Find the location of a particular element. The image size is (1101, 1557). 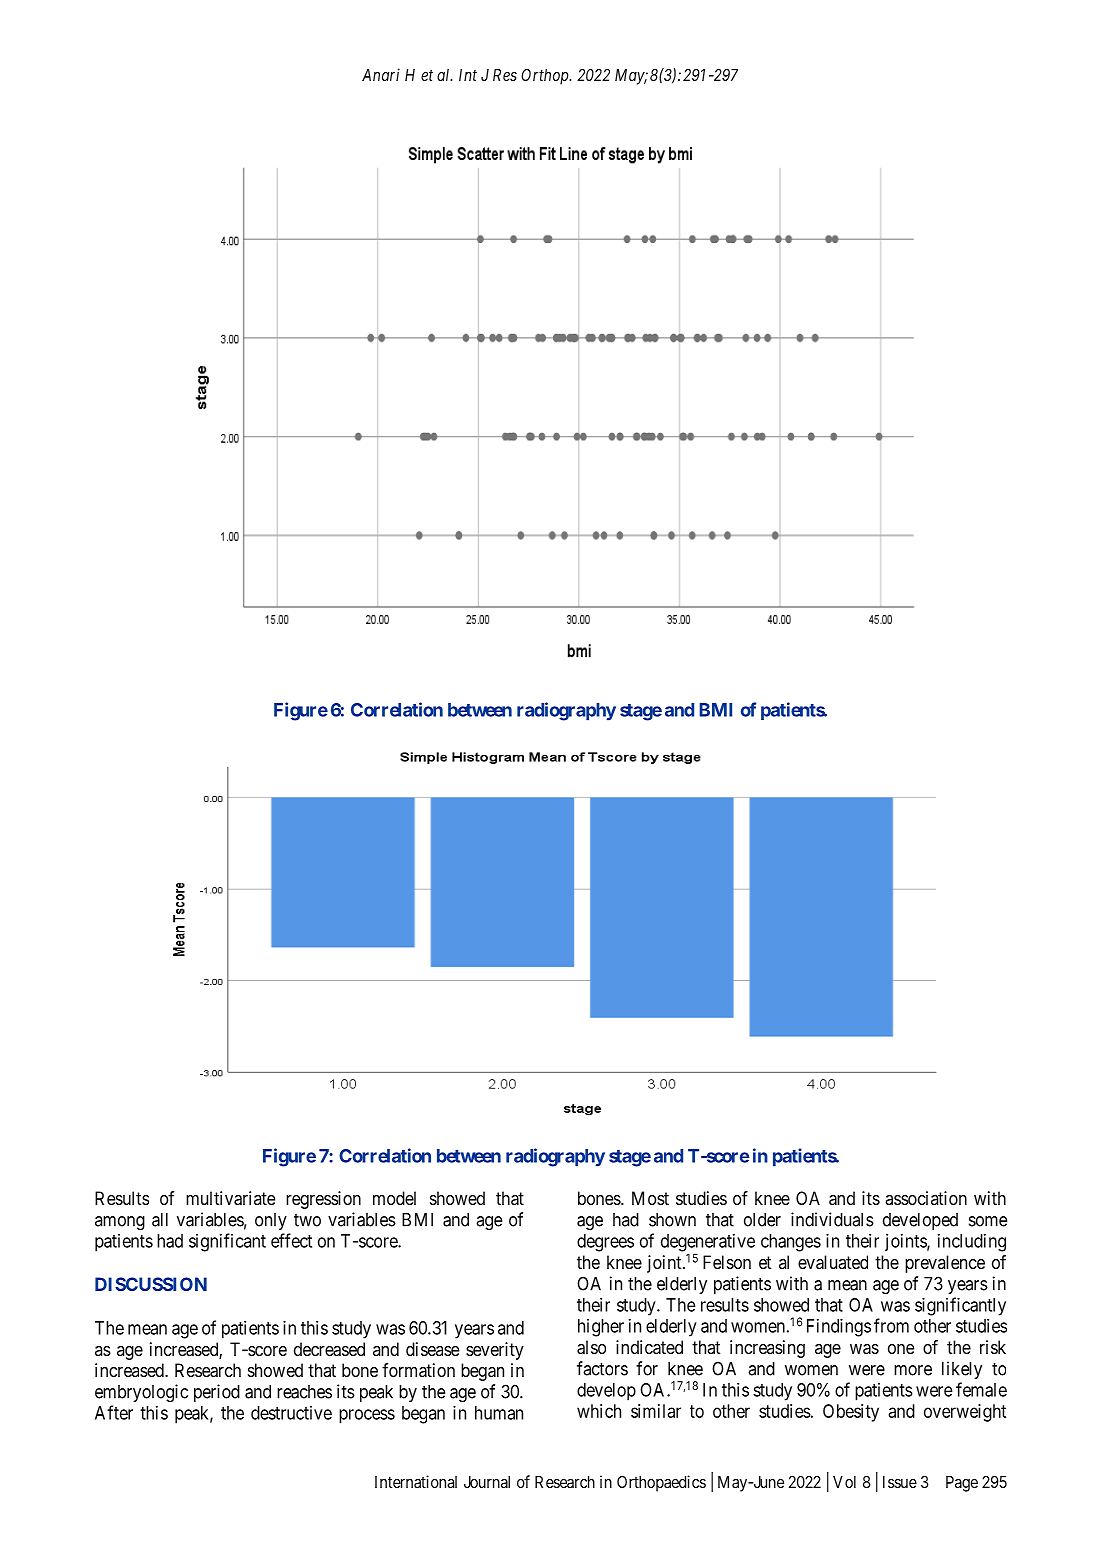

multivariate is located at coordinates (230, 1198).
